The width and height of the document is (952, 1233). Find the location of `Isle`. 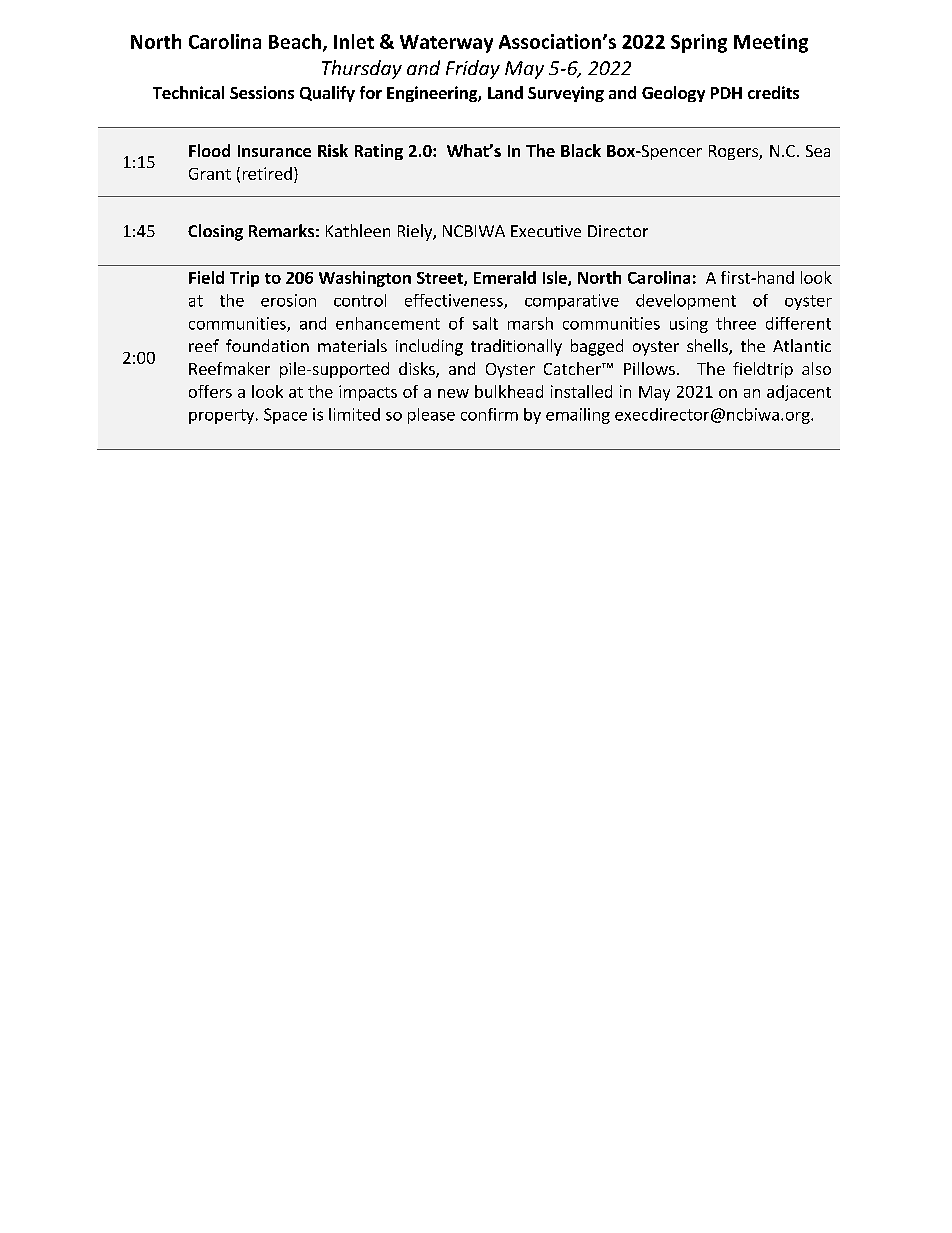

Isle is located at coordinates (556, 278).
